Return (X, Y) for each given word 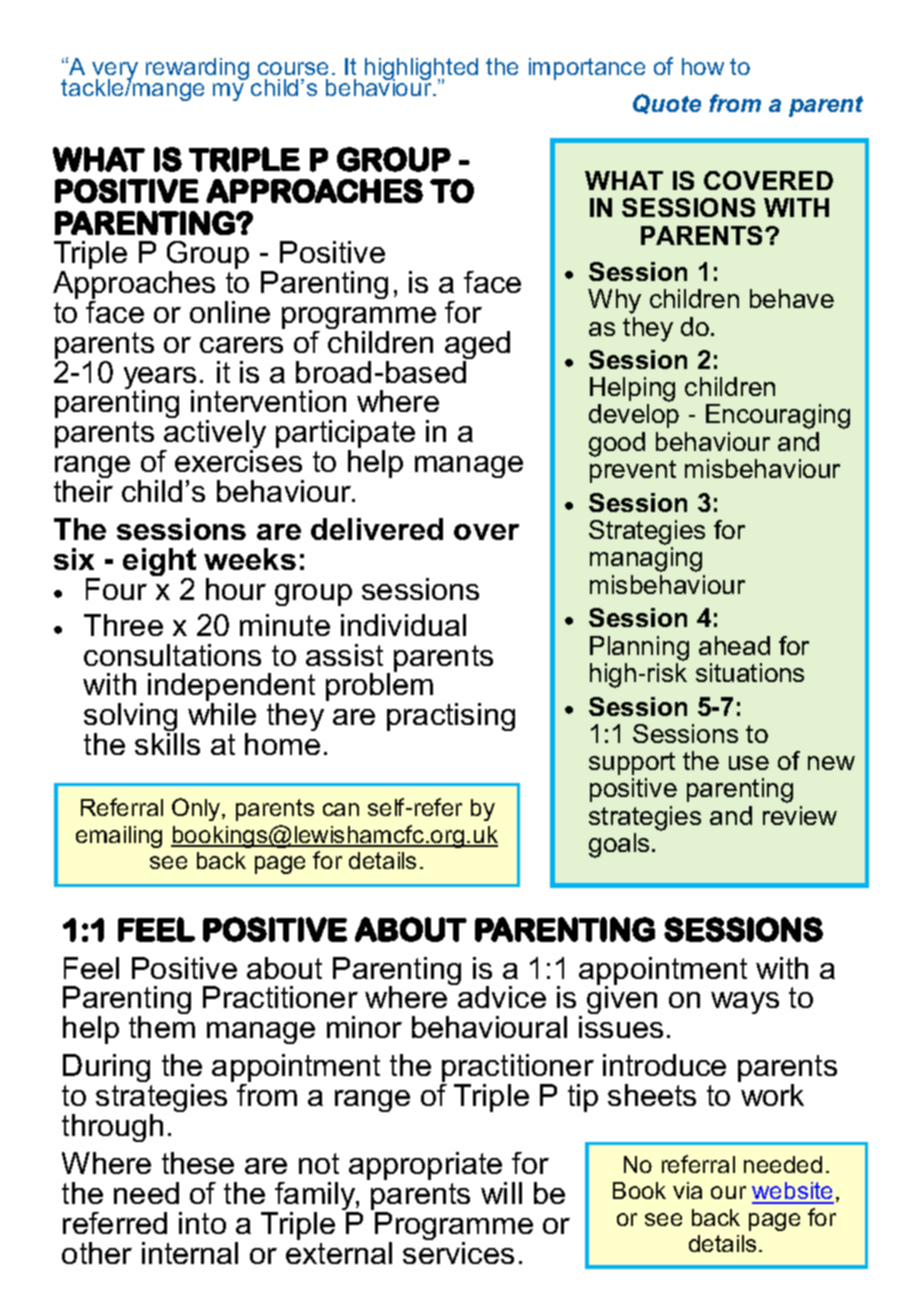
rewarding (197, 69)
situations (750, 672)
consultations (172, 655)
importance (587, 69)
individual (403, 625)
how (703, 66)
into (202, 1223)
